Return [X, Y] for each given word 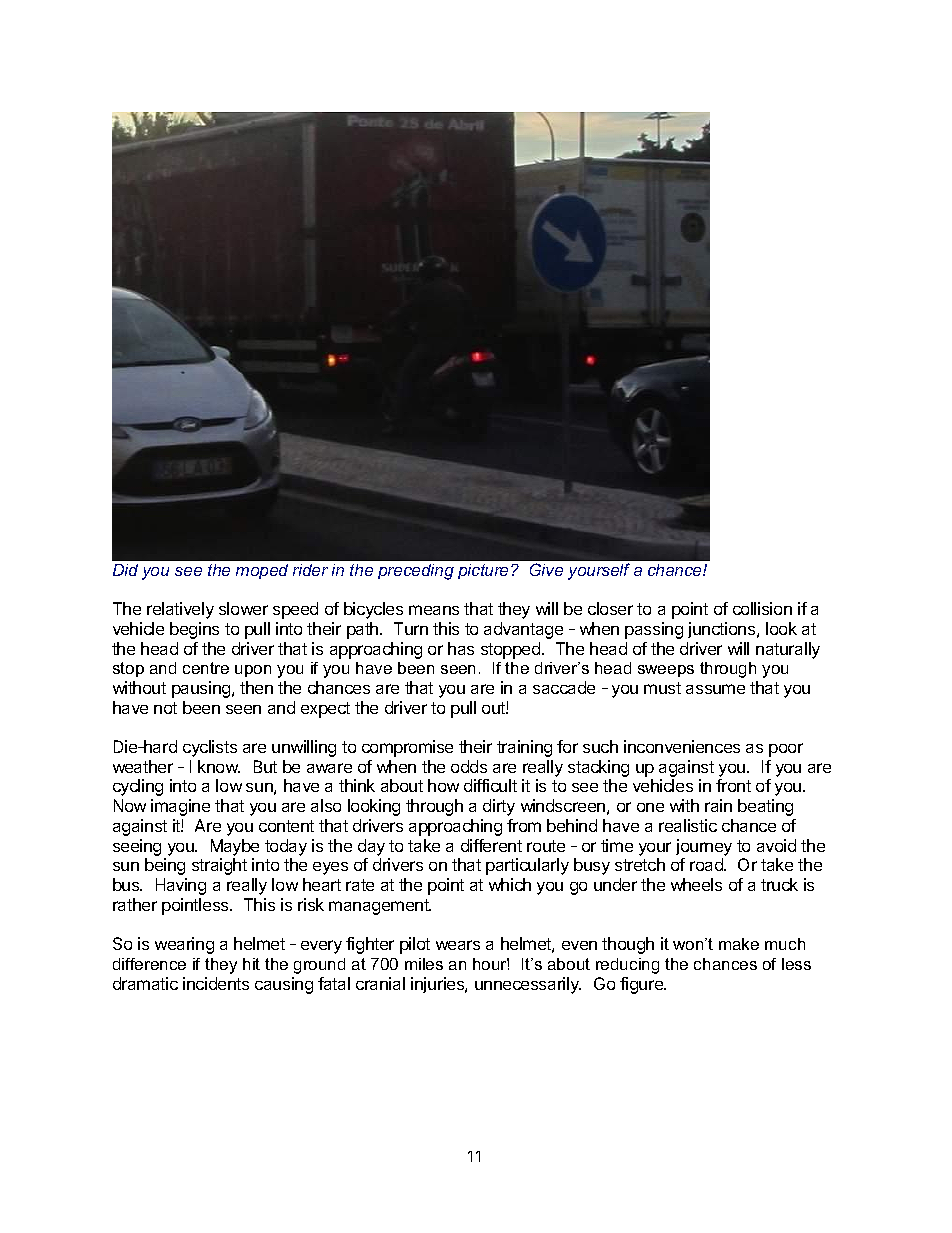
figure [642, 985]
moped [262, 571]
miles [424, 964]
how [443, 785]
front [733, 785]
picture [485, 571]
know [219, 766]
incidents [216, 983]
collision [762, 608]
